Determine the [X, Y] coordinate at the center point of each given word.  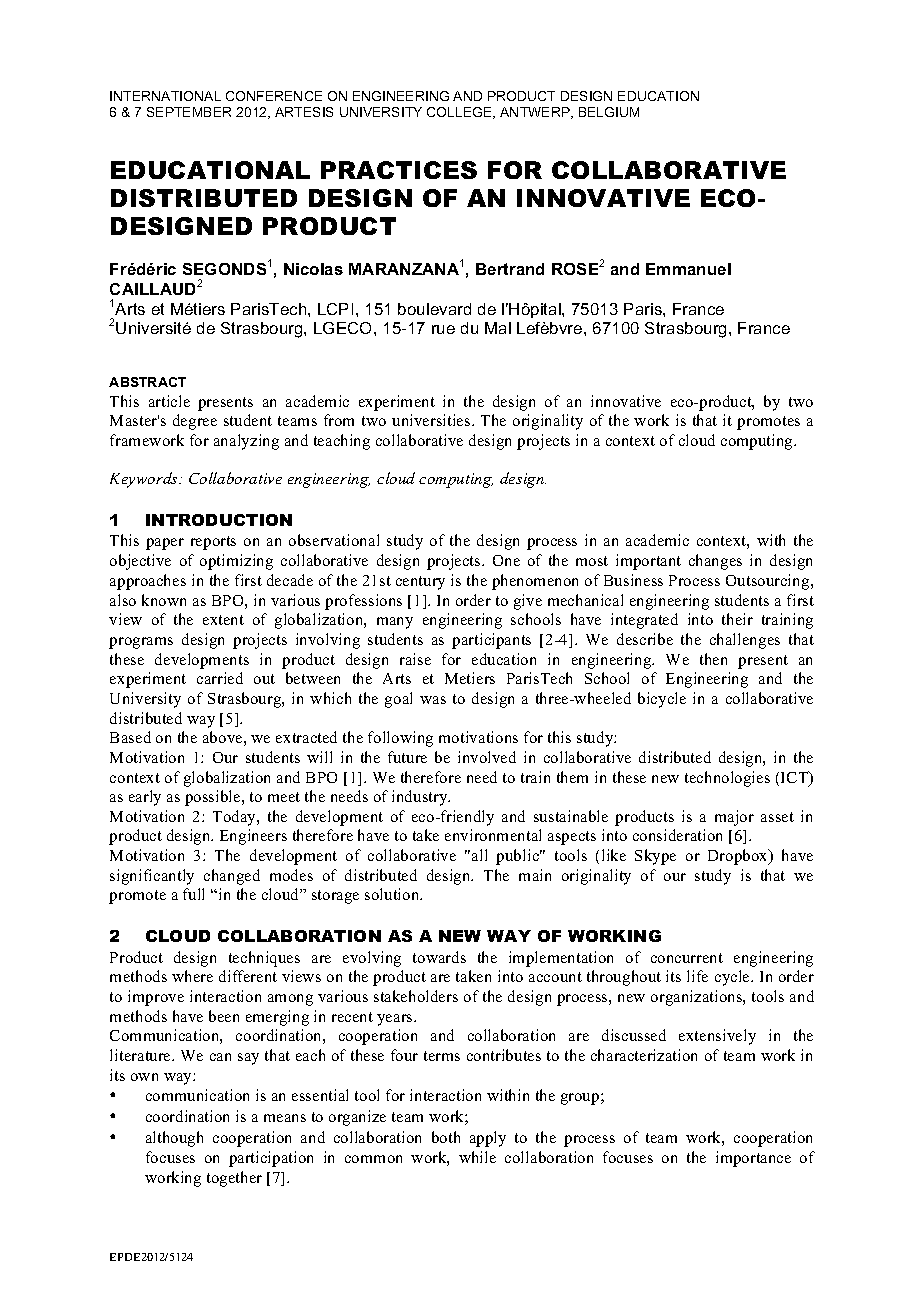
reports [213, 543]
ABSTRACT [147, 382]
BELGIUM [609, 112]
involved [487, 757]
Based [130, 737]
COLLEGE [460, 113]
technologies [727, 779]
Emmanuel [688, 269]
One [506, 560]
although [174, 1139]
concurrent [687, 958]
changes [715, 562]
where [192, 976]
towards [439, 957]
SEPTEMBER [189, 112]
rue [443, 329]
